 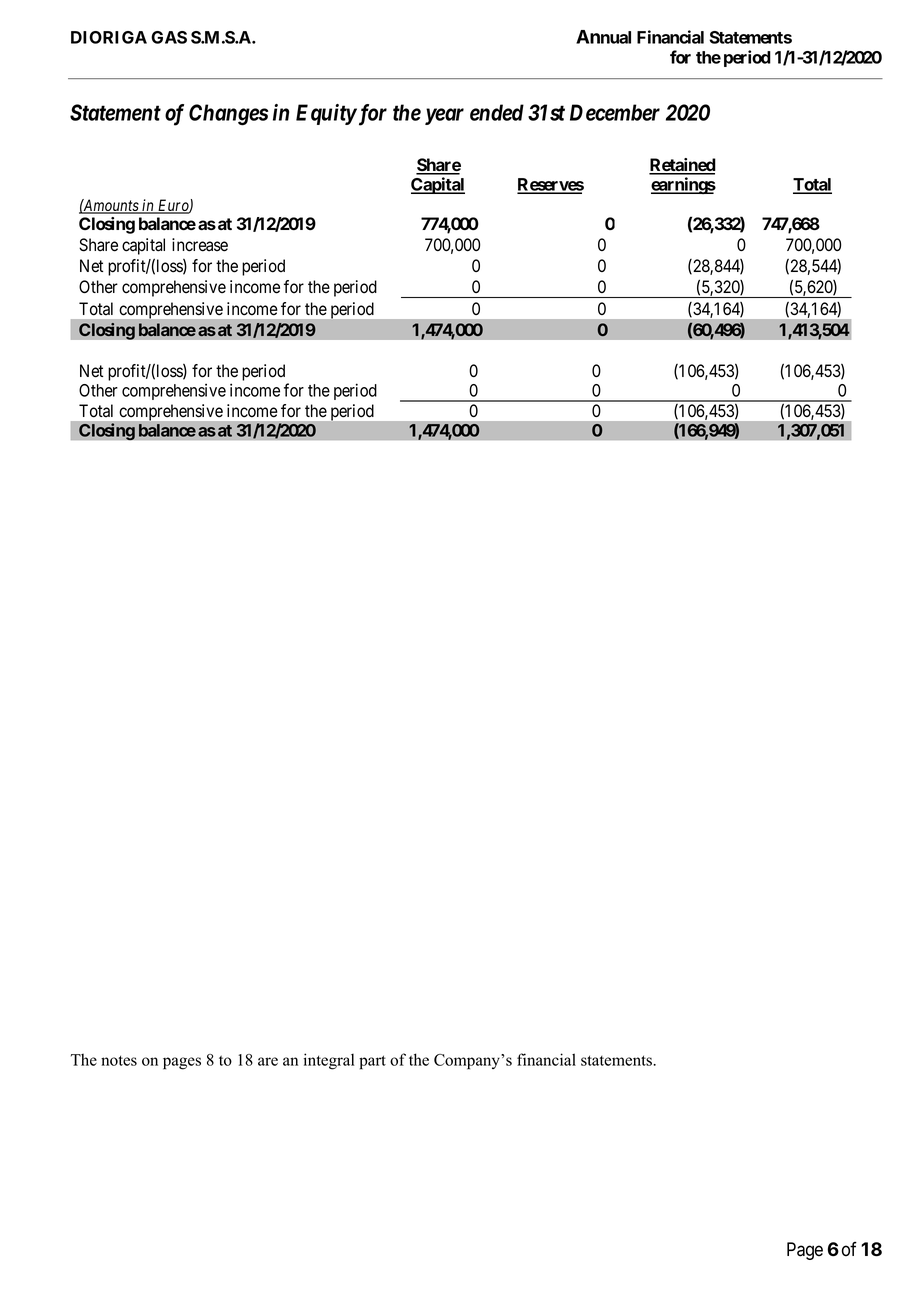 What do you see at coordinates (372, 1062) in the document?
I see `part` at bounding box center [372, 1062].
